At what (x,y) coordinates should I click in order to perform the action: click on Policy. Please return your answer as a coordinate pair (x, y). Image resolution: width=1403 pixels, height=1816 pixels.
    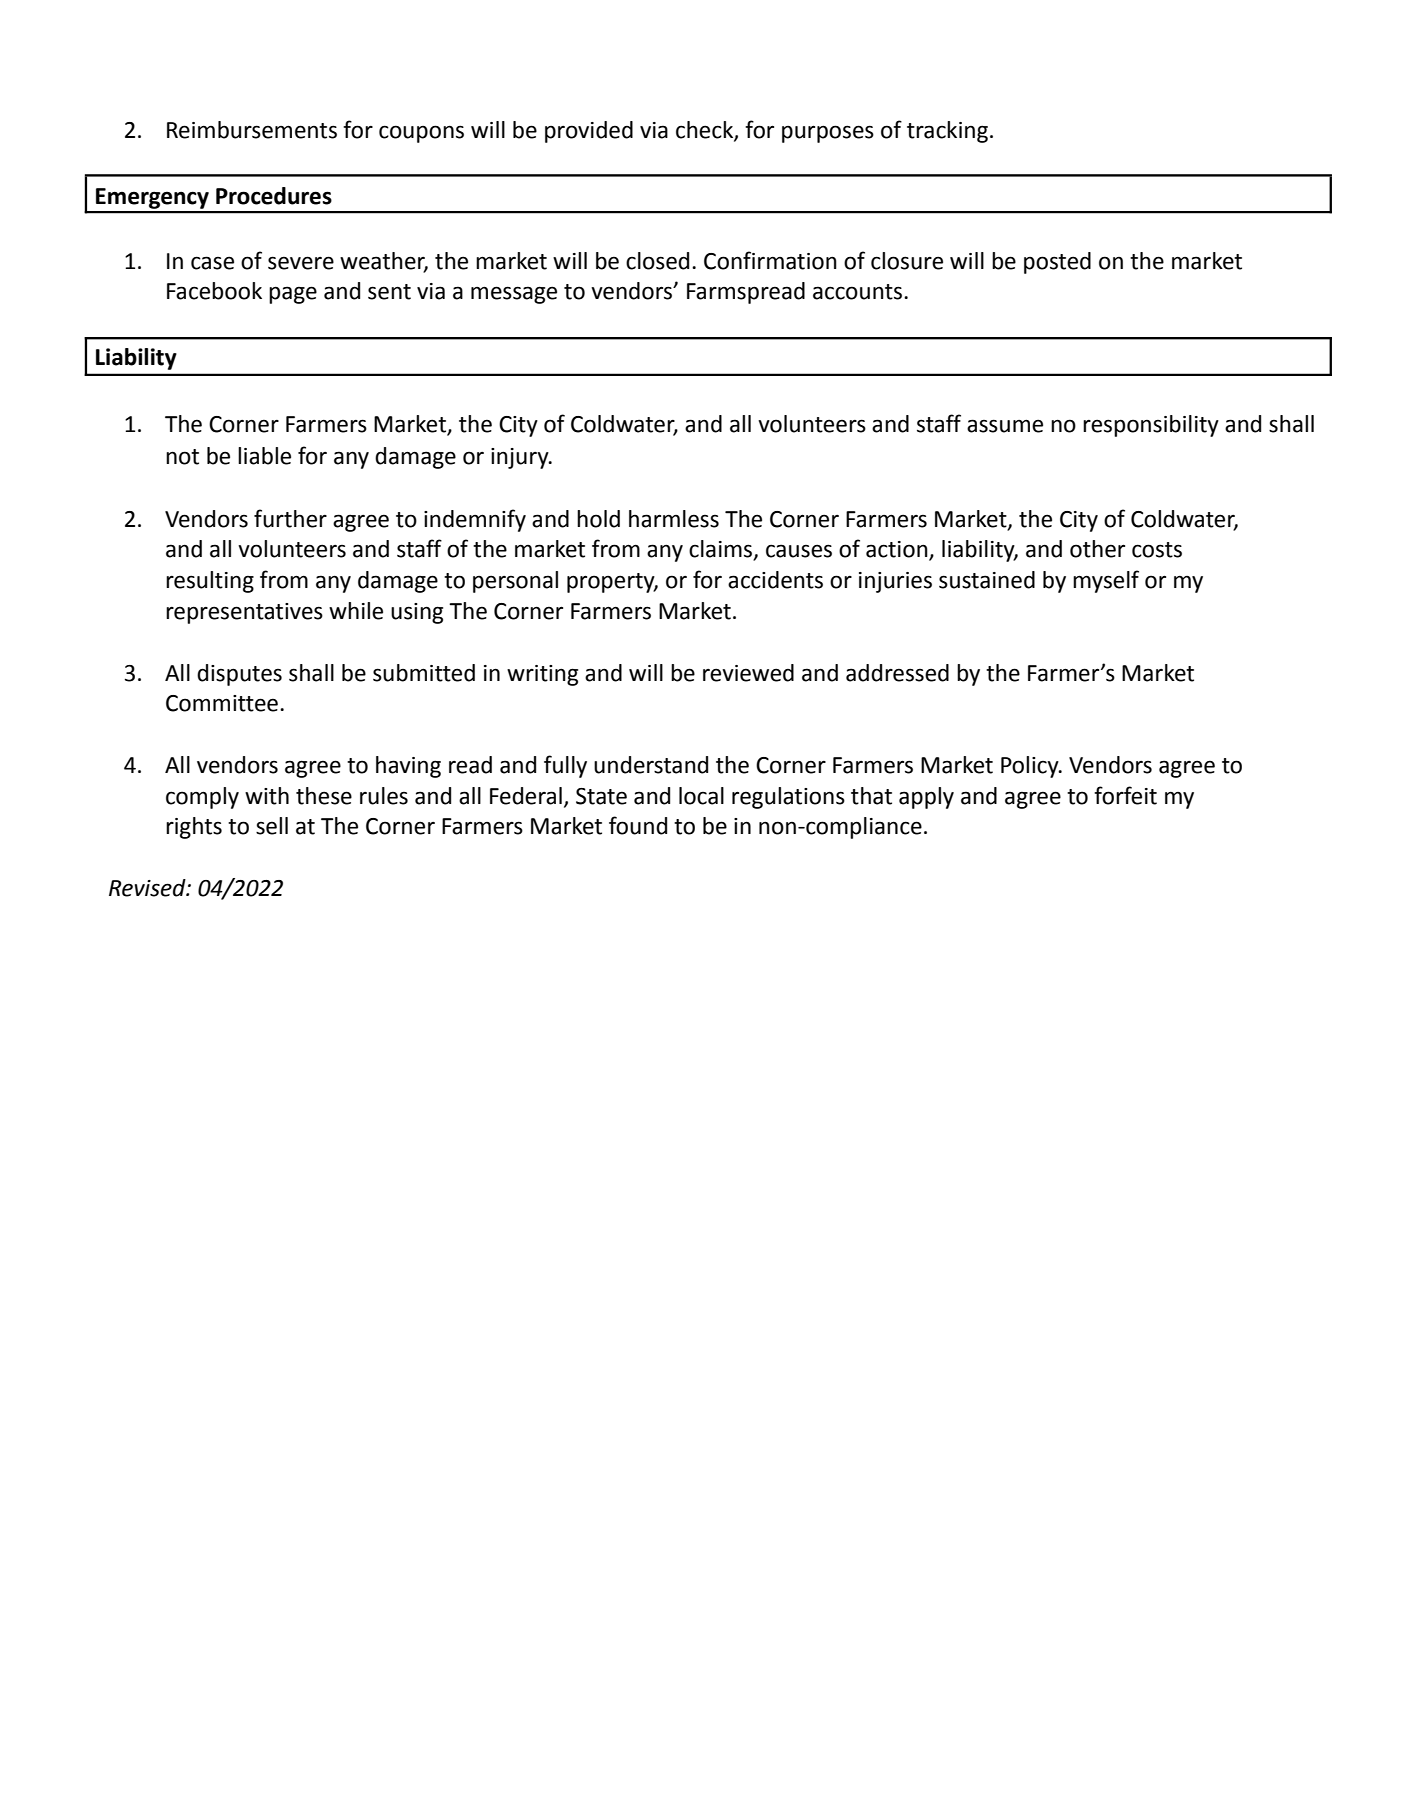
    Looking at the image, I should click on (1031, 767).
